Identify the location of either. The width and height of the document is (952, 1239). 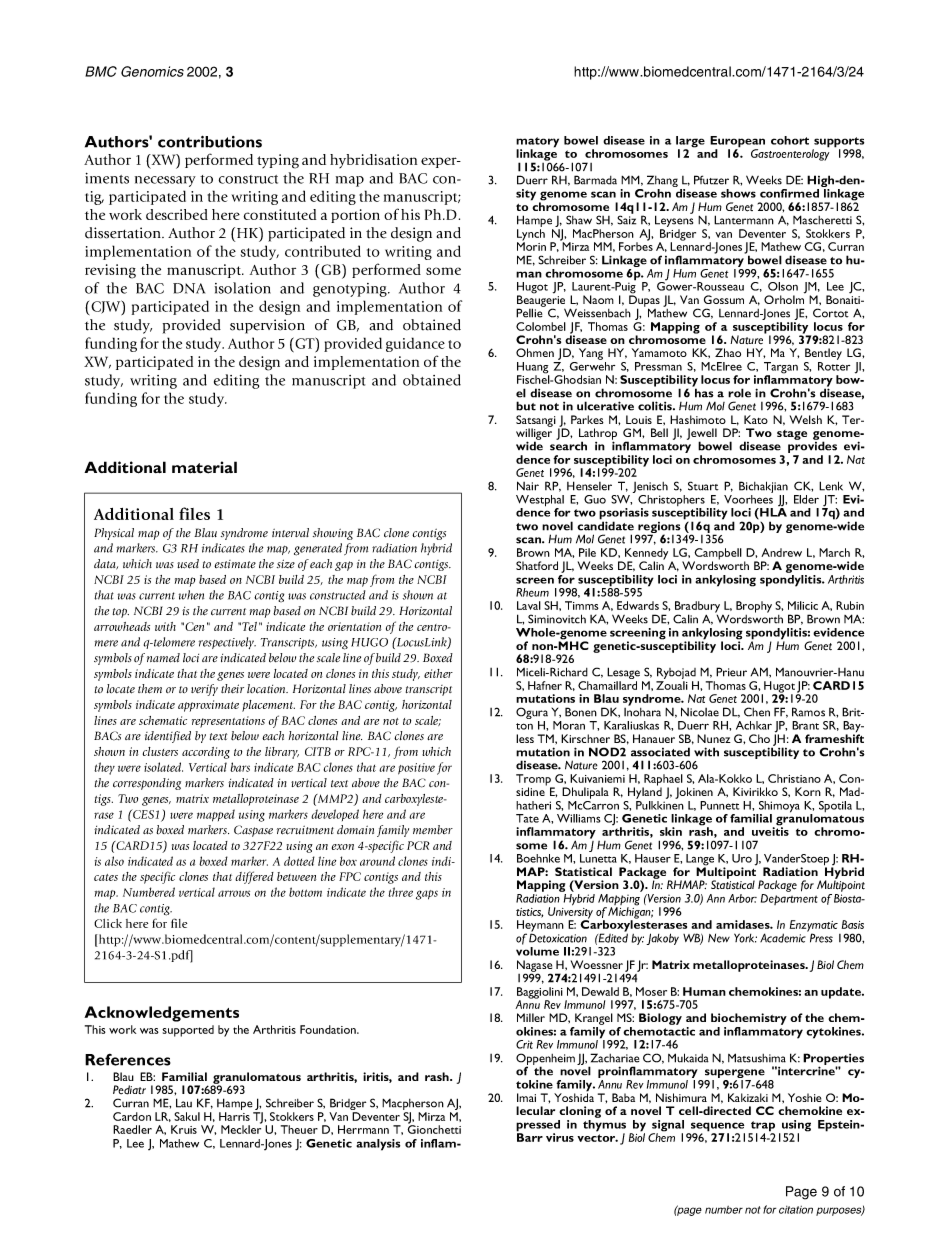
(438, 673).
